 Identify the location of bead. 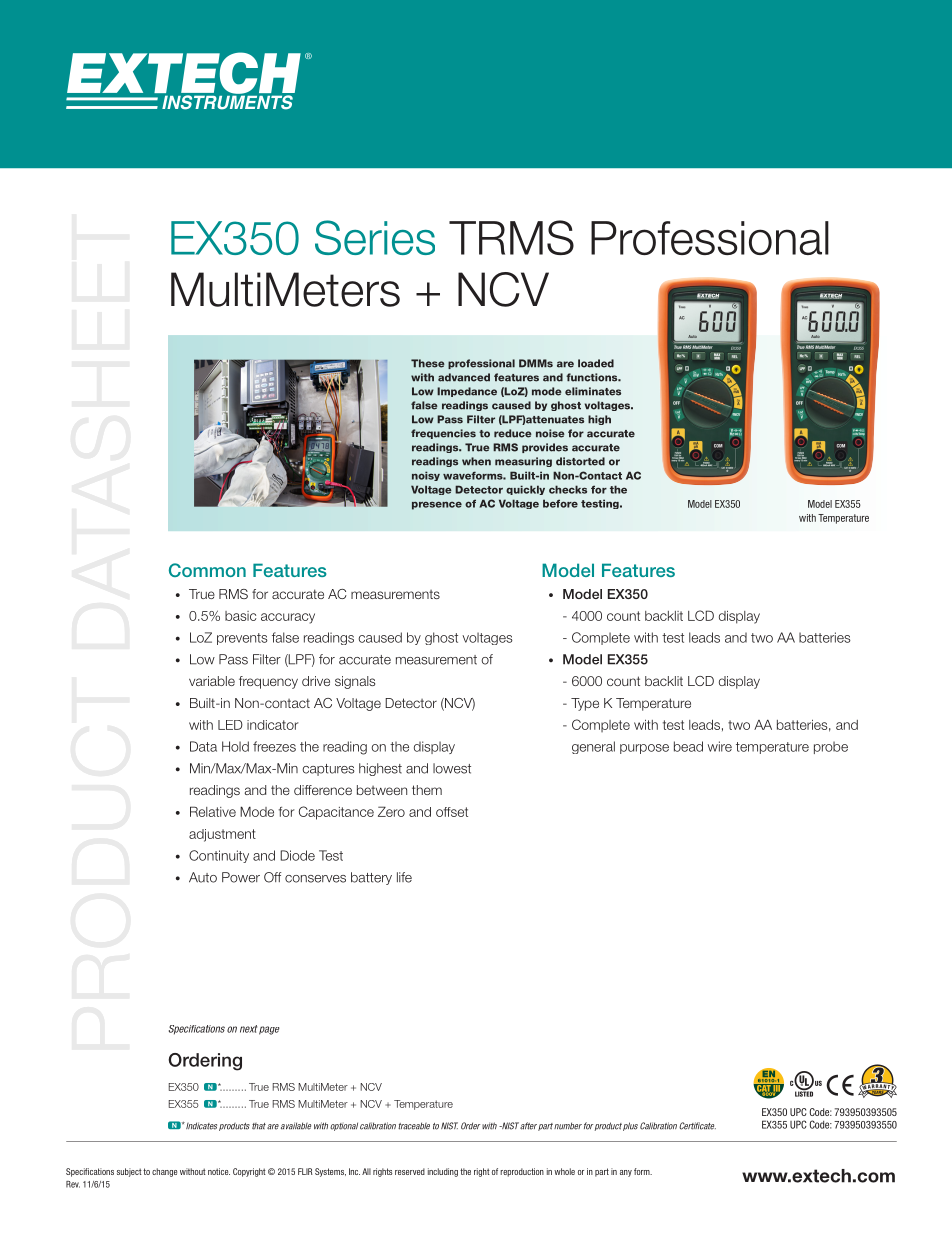
(688, 746).
